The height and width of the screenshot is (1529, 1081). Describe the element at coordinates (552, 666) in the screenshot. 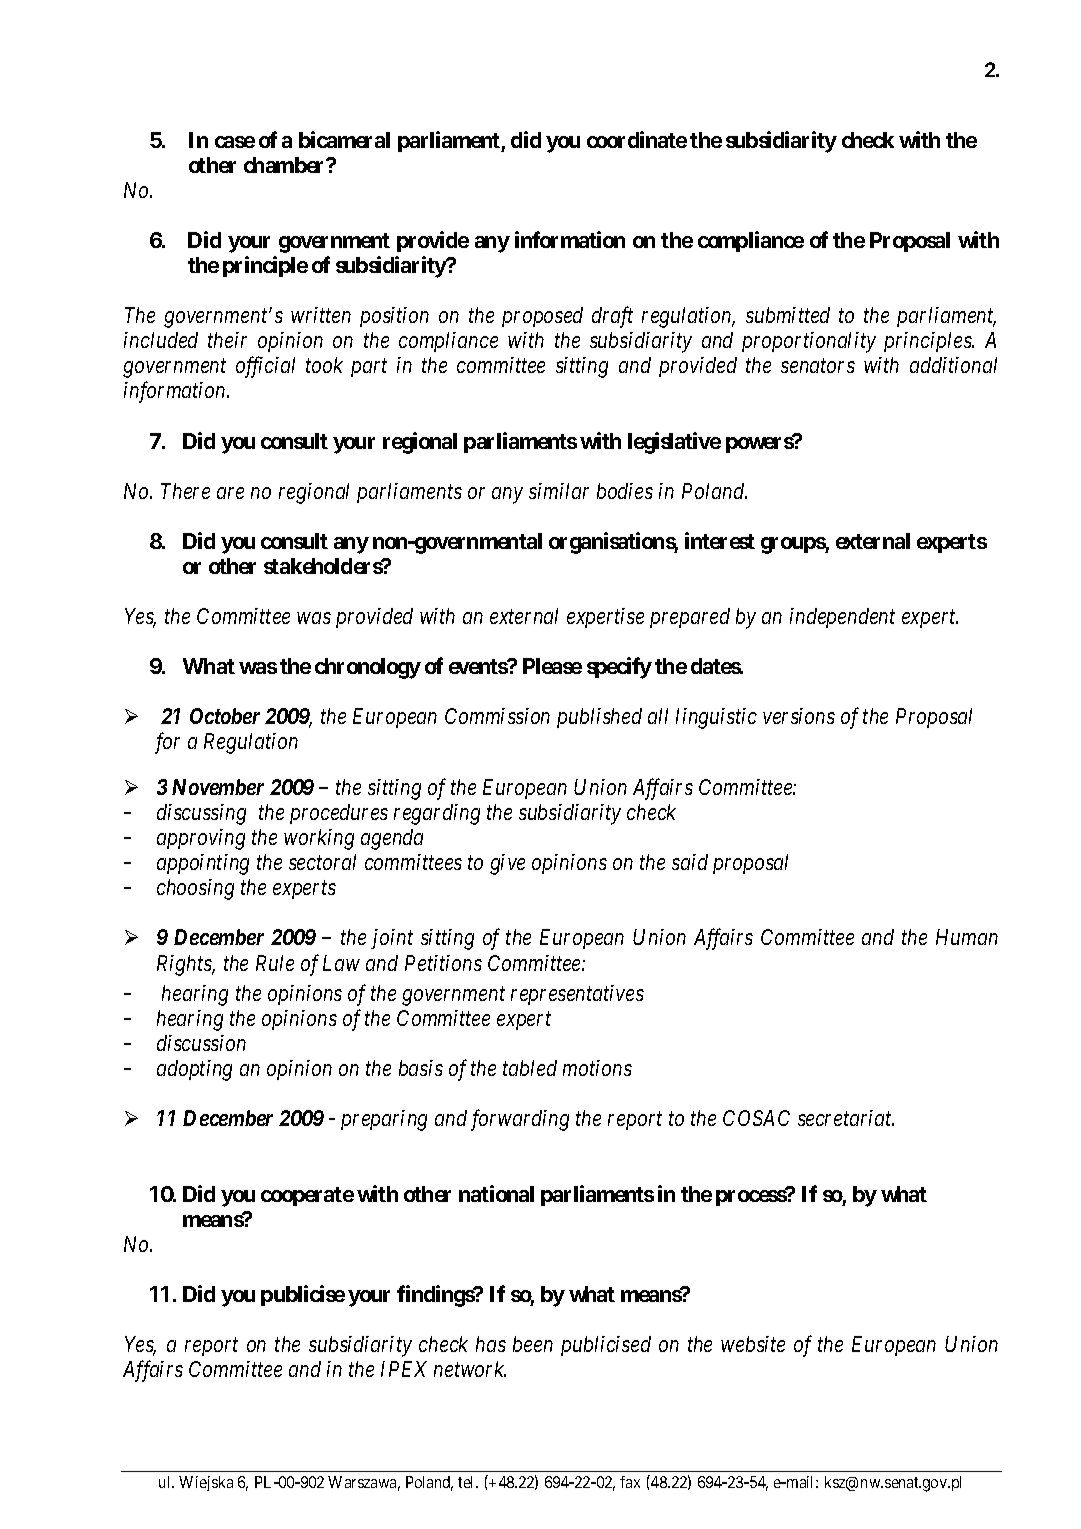

I see `Please` at that location.
